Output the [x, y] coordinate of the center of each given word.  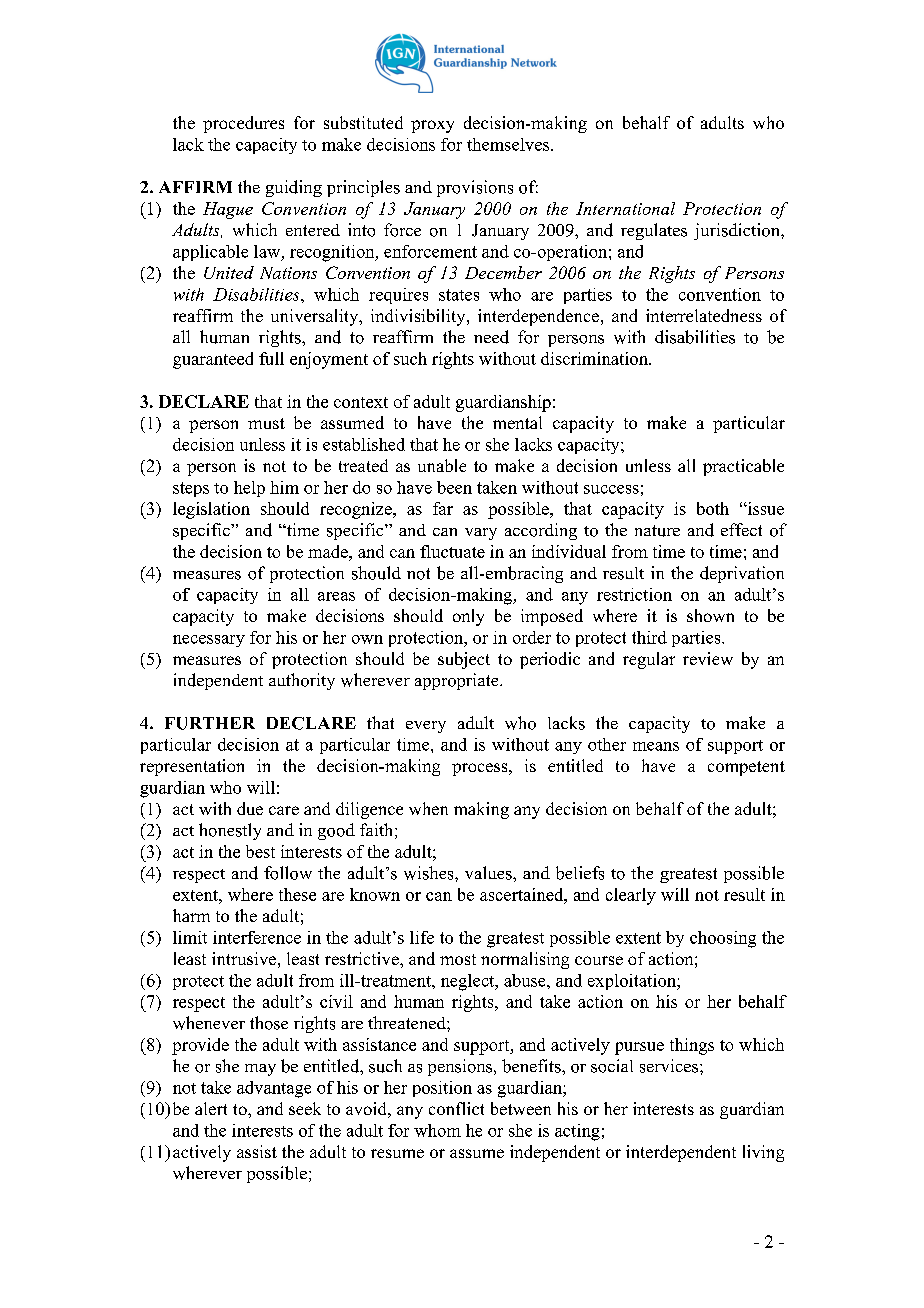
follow [288, 873]
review [708, 658]
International [625, 208]
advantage [274, 1089]
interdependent [681, 1153]
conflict [456, 1108]
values [489, 873]
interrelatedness [704, 315]
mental [517, 422]
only [468, 617]
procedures [243, 124]
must [266, 423]
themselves [509, 144]
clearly [631, 896]
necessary [209, 641]
